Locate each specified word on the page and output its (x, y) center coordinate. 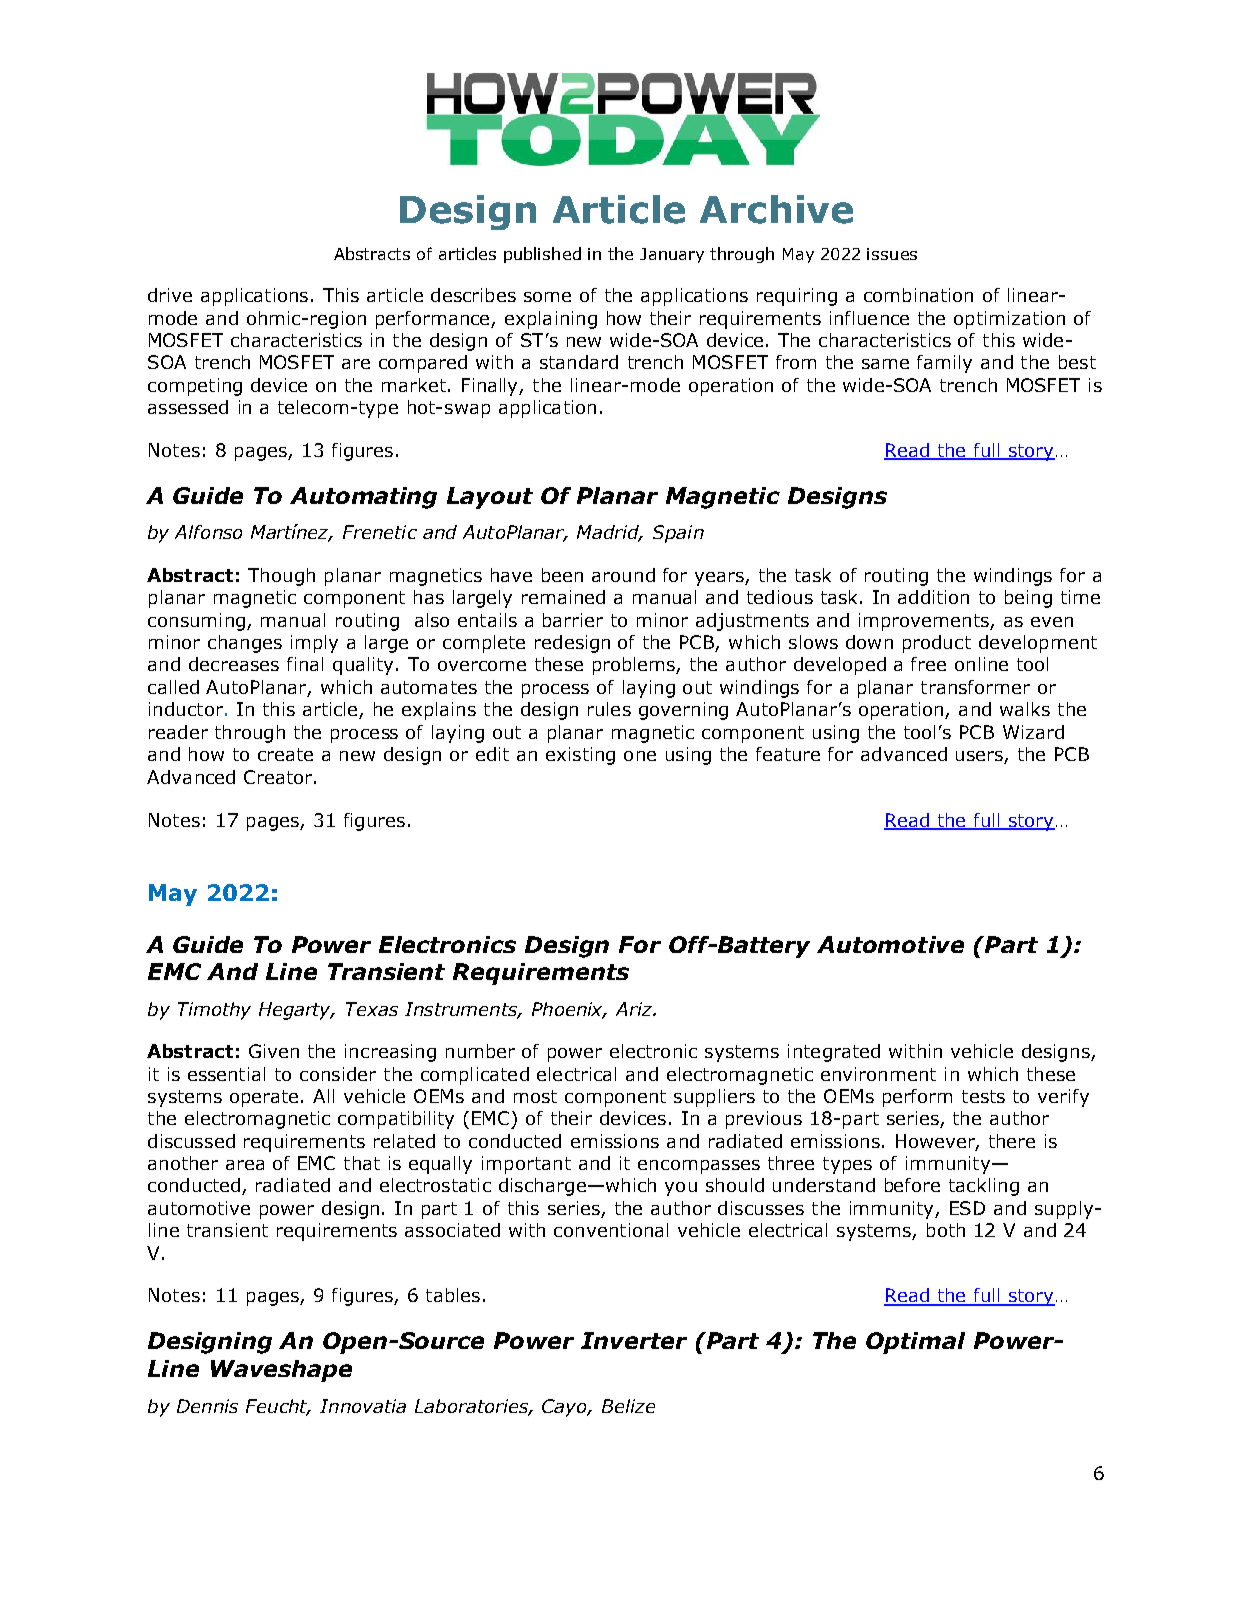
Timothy (214, 1011)
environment (878, 1074)
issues (892, 254)
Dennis (207, 1406)
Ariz (635, 1009)
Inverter (634, 1340)
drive (170, 295)
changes (245, 644)
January (672, 255)
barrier (573, 620)
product (937, 644)
